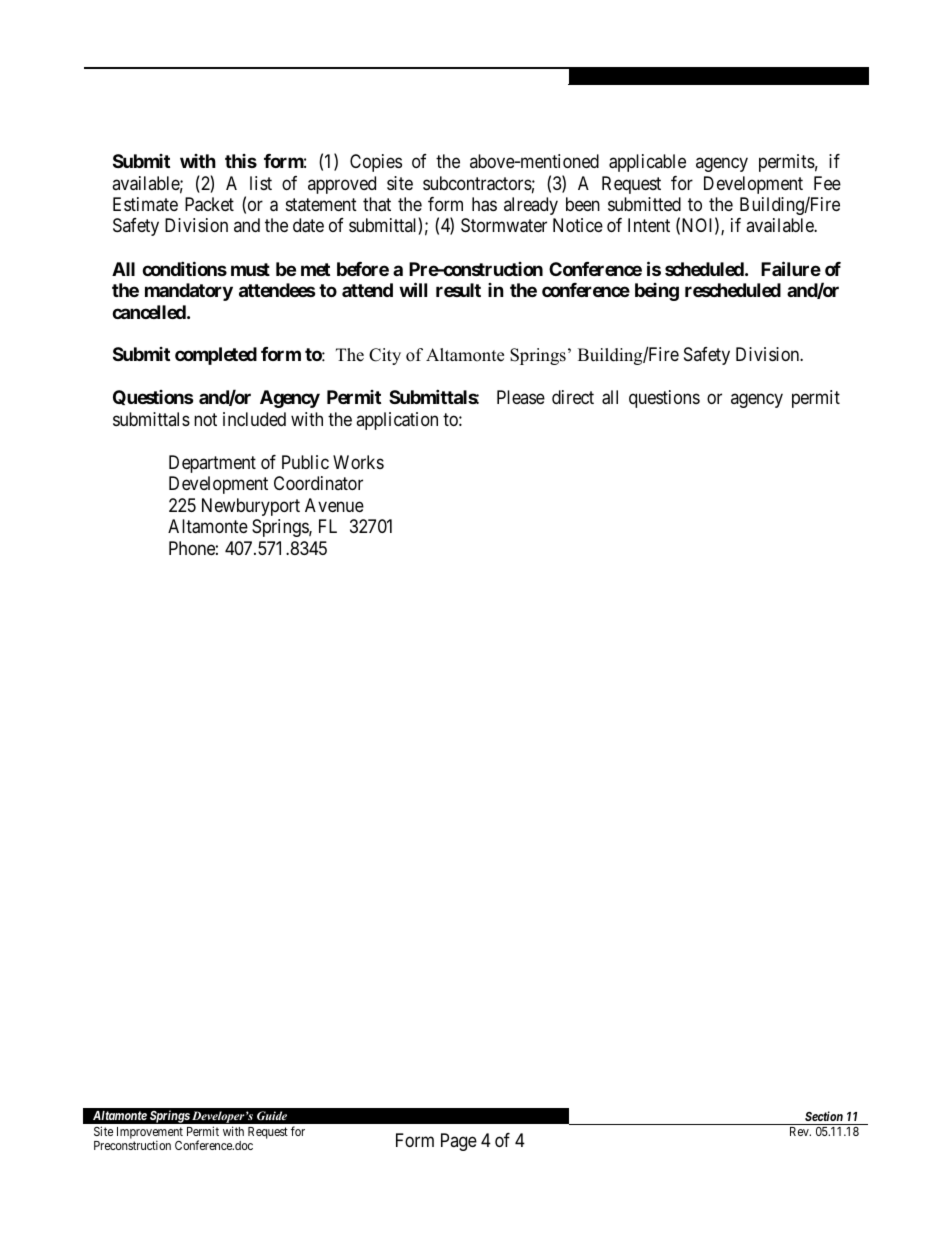 The image size is (952, 1233). Describe the element at coordinates (150, 1134) in the page. I see `Improvement` at that location.
